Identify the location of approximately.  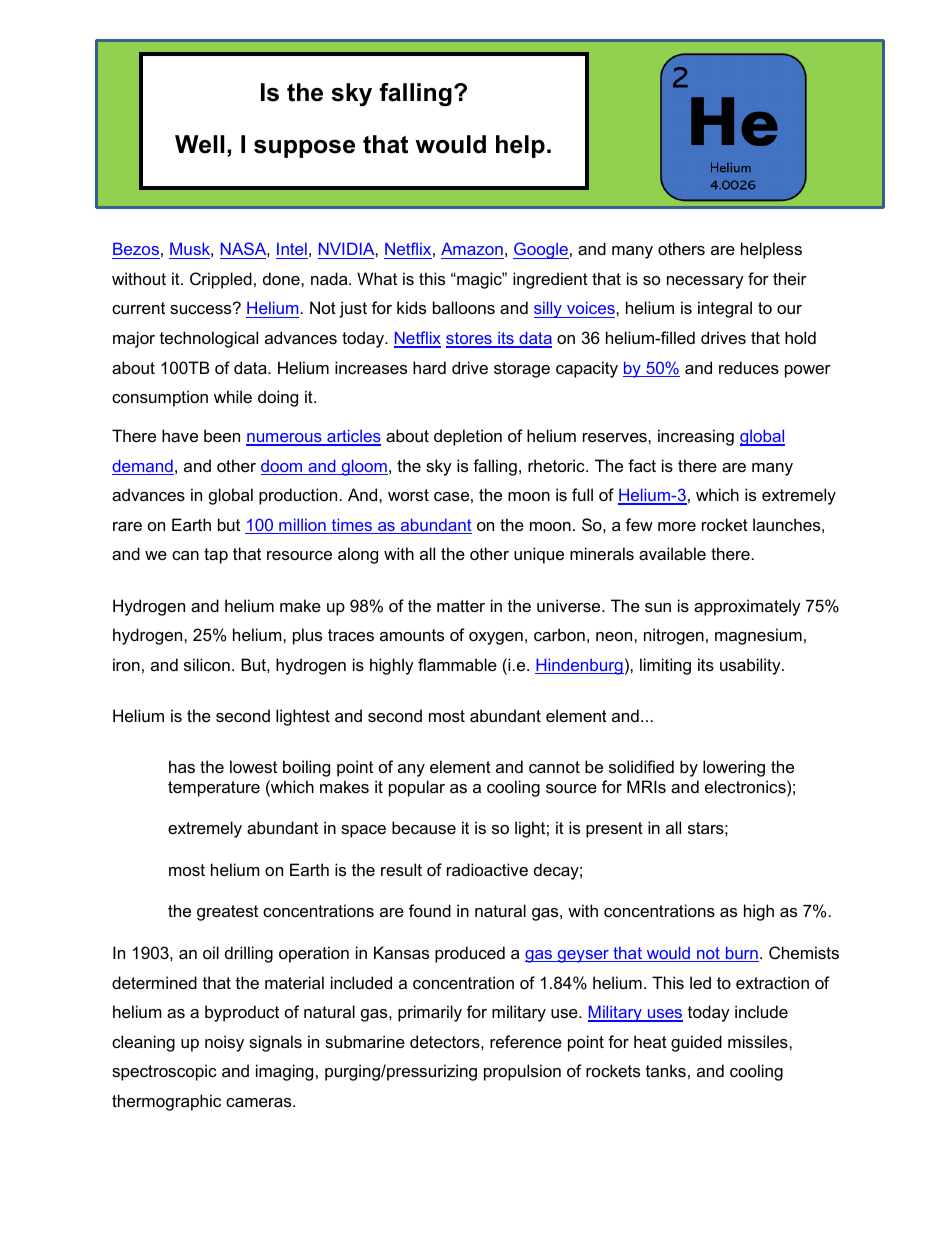
(747, 607).
